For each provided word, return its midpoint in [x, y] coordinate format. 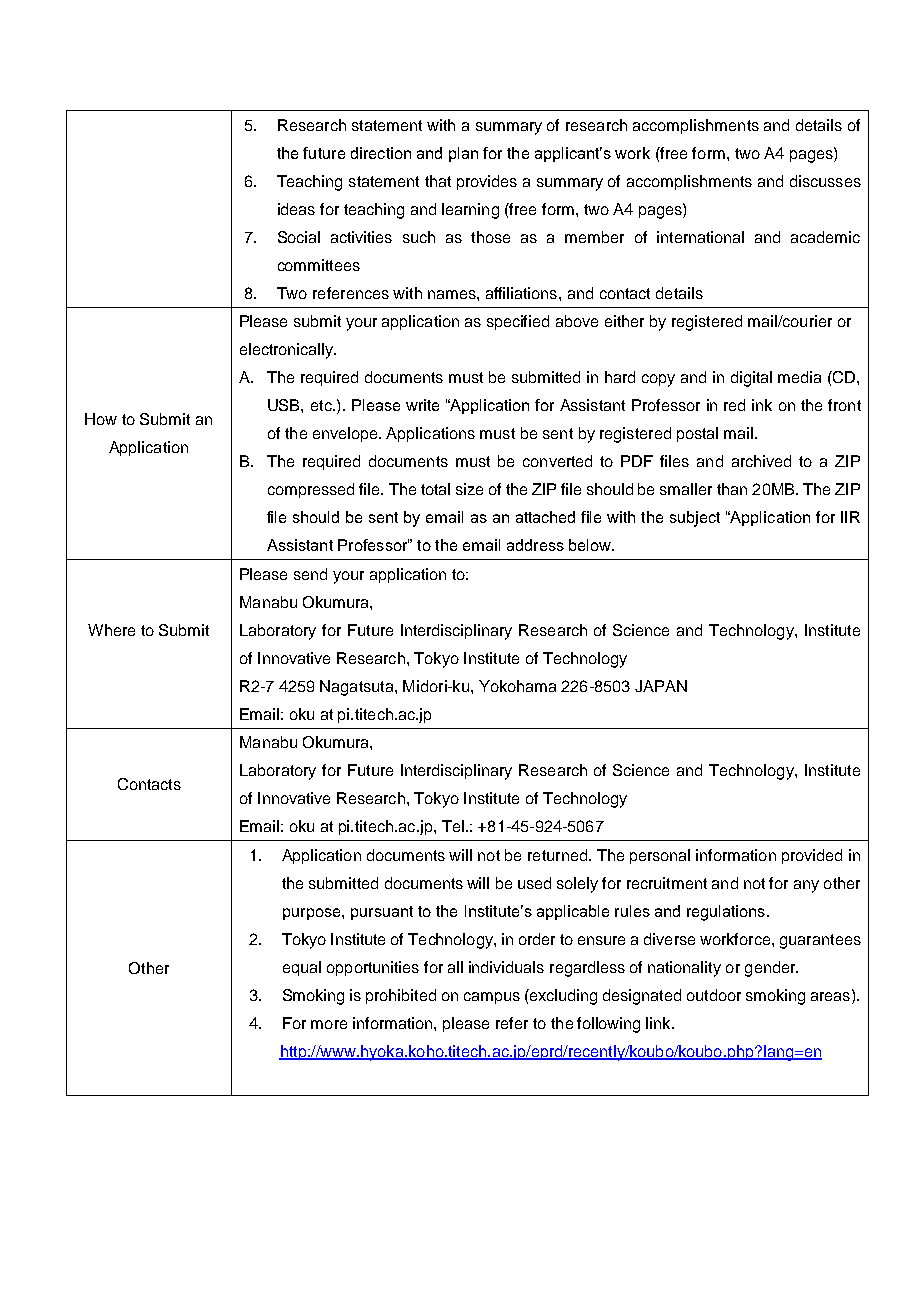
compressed [311, 490]
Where [111, 630]
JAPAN [661, 686]
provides [487, 182]
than [732, 489]
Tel [453, 826]
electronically [287, 351]
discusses [825, 181]
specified [518, 322]
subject [695, 519]
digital [751, 379]
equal [302, 968]
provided [812, 856]
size [469, 489]
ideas [296, 209]
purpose [313, 914]
